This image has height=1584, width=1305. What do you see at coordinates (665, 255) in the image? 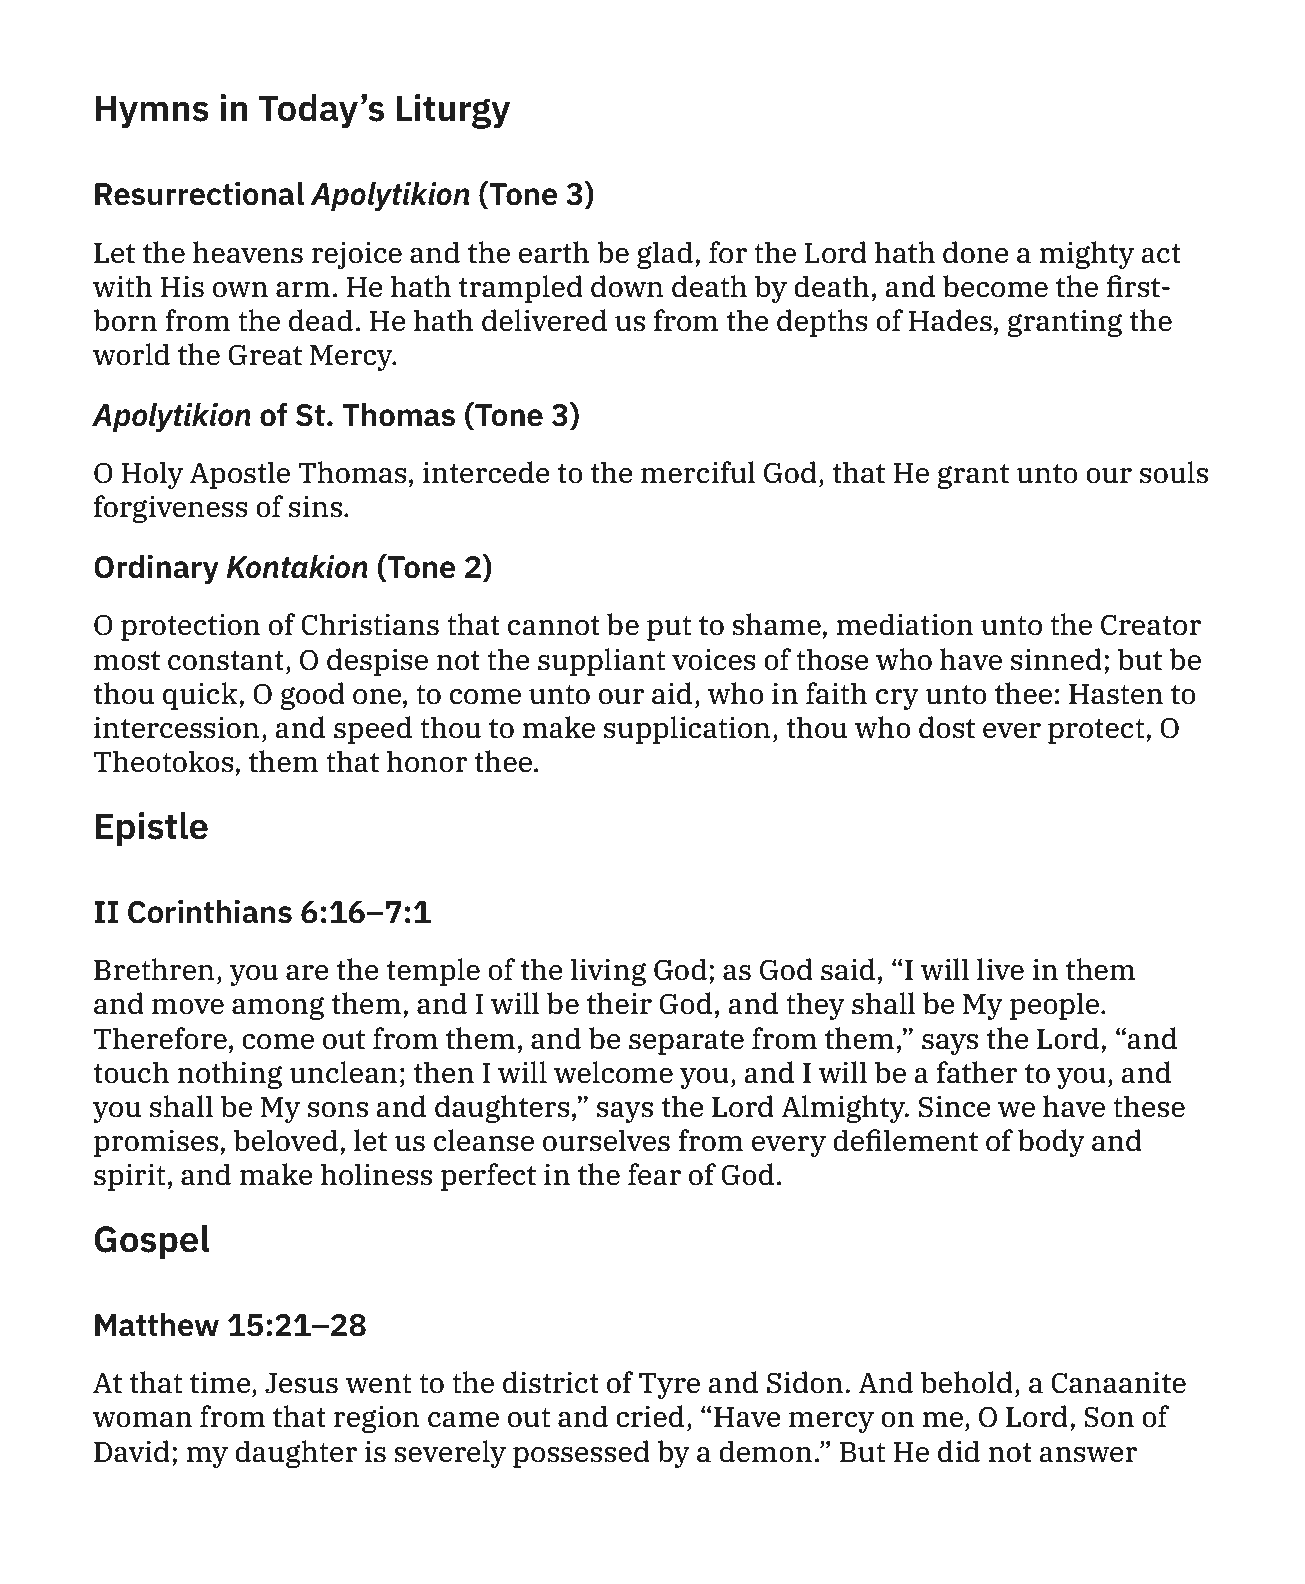
I see `glad` at bounding box center [665, 255].
